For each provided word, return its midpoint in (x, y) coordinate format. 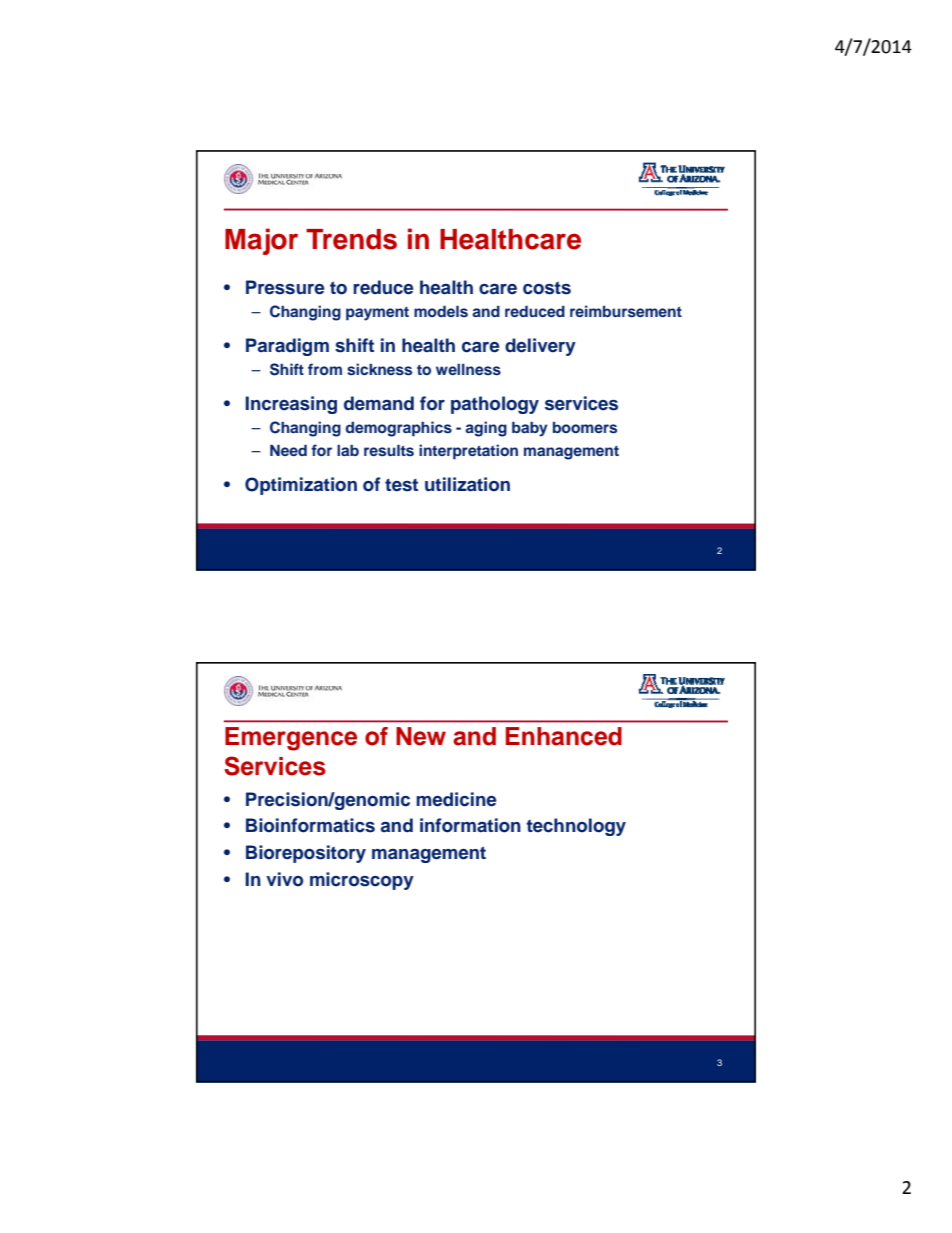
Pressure (285, 287)
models (441, 311)
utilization (467, 484)
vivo (284, 879)
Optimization (301, 486)
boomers (585, 427)
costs (547, 288)
